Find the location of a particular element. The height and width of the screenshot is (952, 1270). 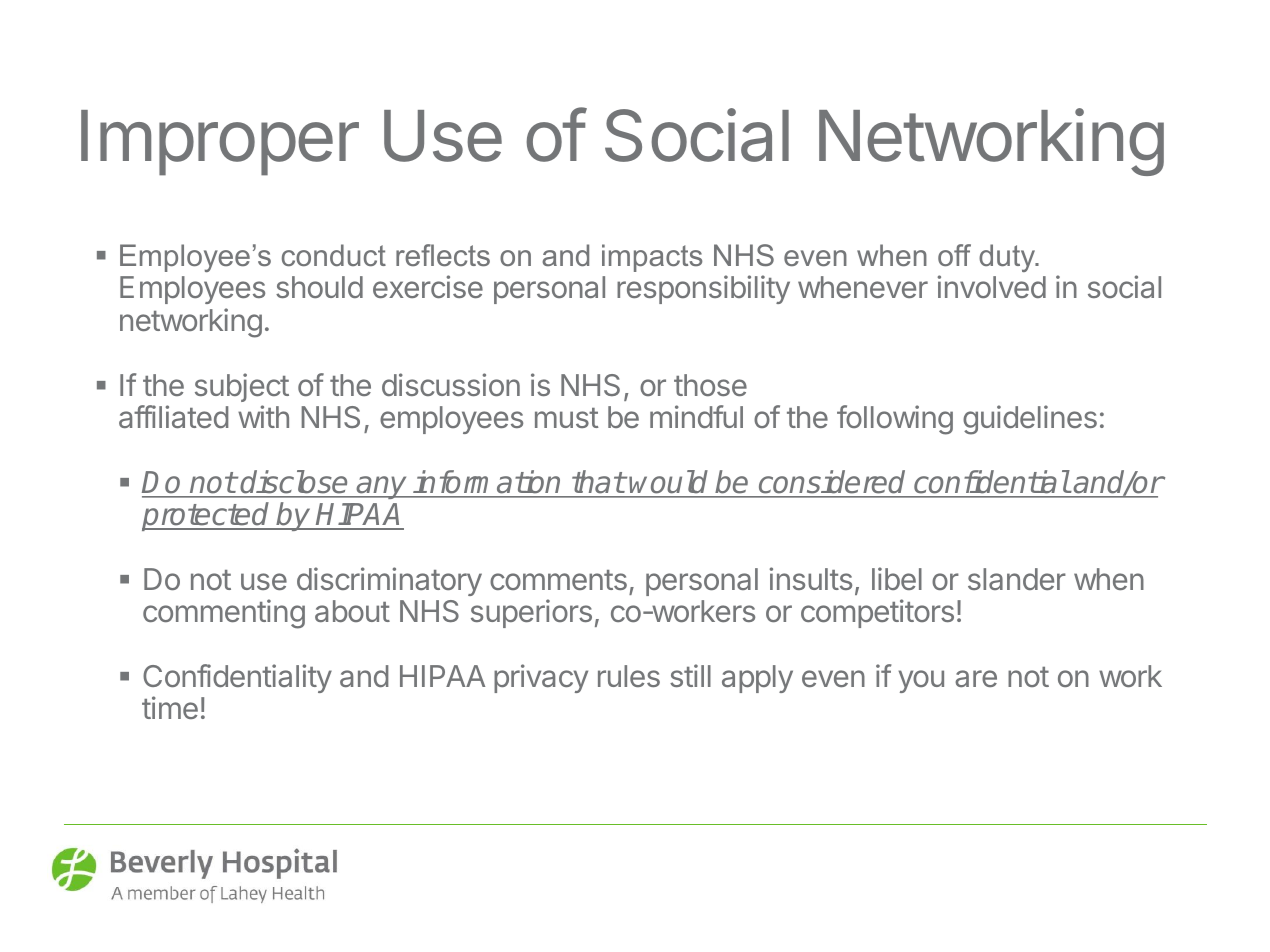

impacts is located at coordinates (652, 258).
